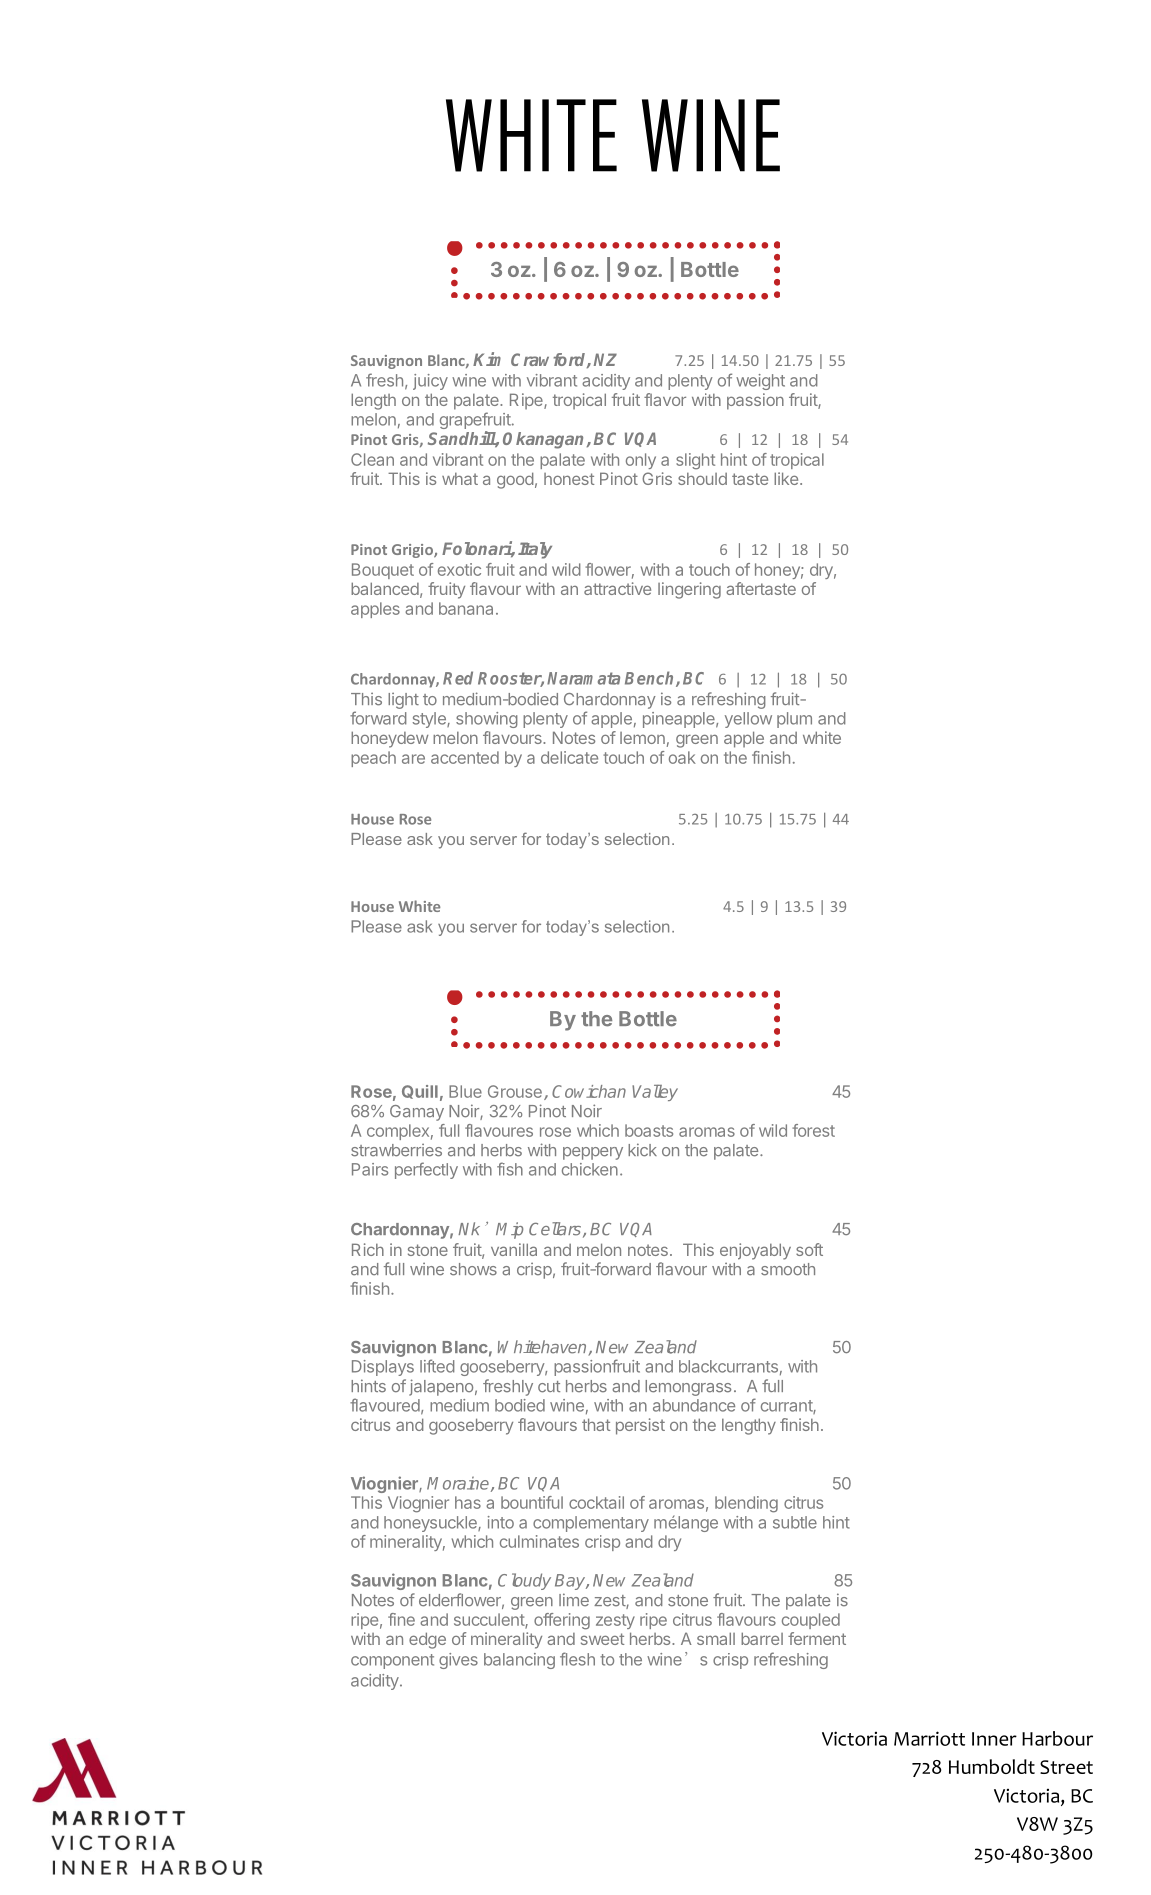 This screenshot has width=1151, height=1895. I want to click on like, so click(786, 478).
